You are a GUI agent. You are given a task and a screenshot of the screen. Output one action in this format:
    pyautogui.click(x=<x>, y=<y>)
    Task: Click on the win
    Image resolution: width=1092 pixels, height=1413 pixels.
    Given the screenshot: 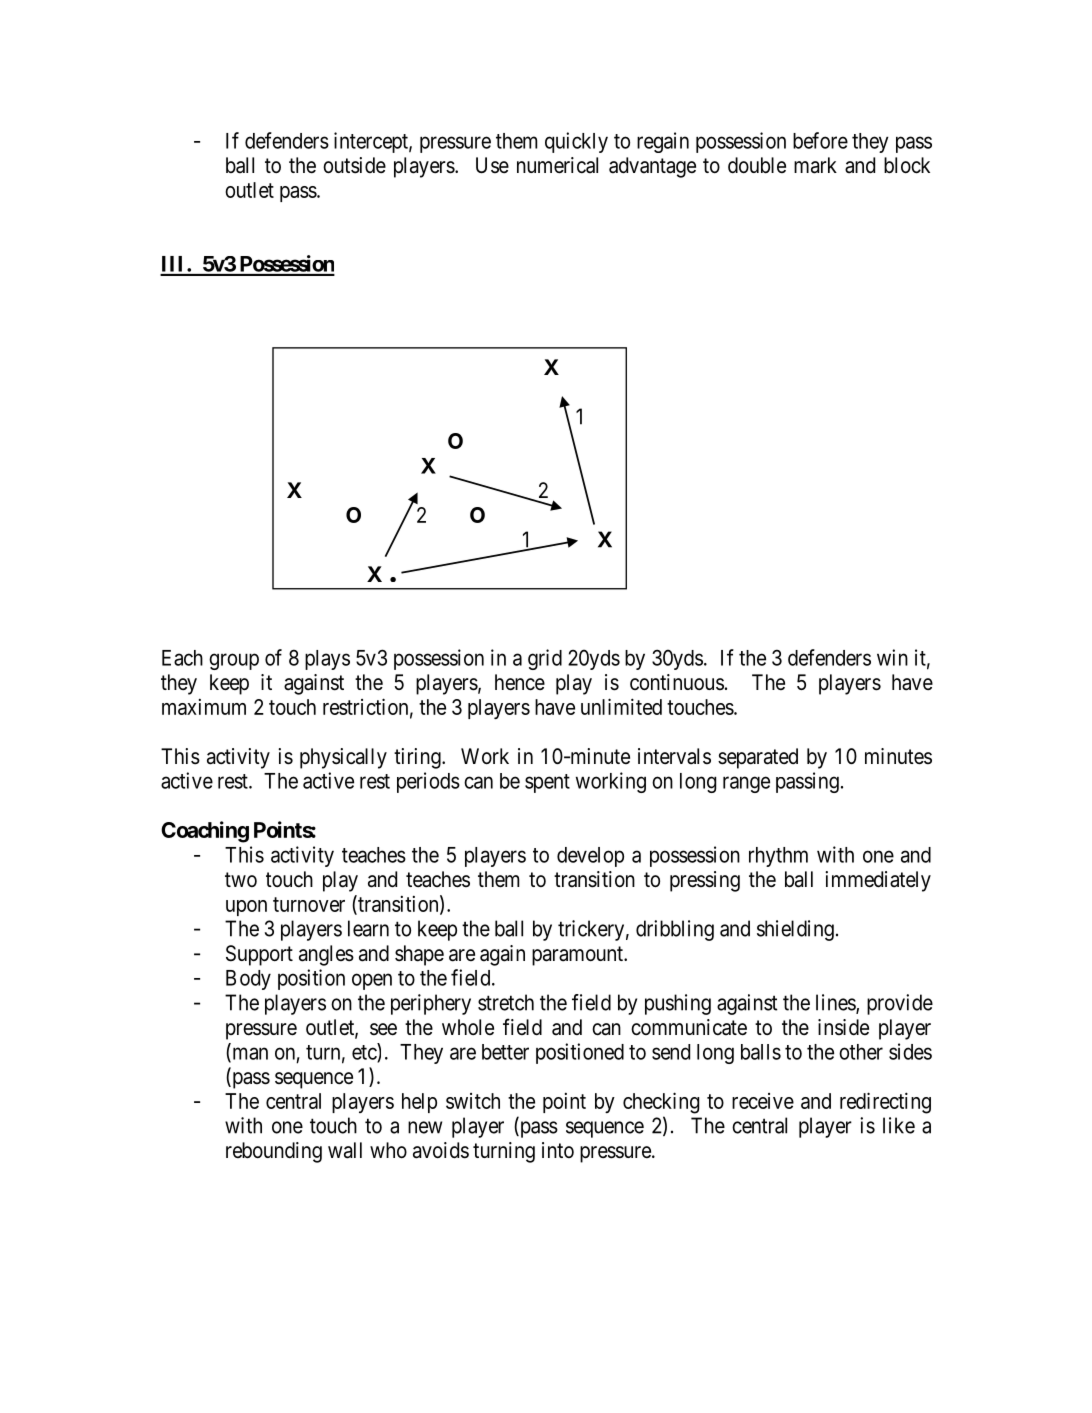 What is the action you would take?
    pyautogui.click(x=892, y=657)
